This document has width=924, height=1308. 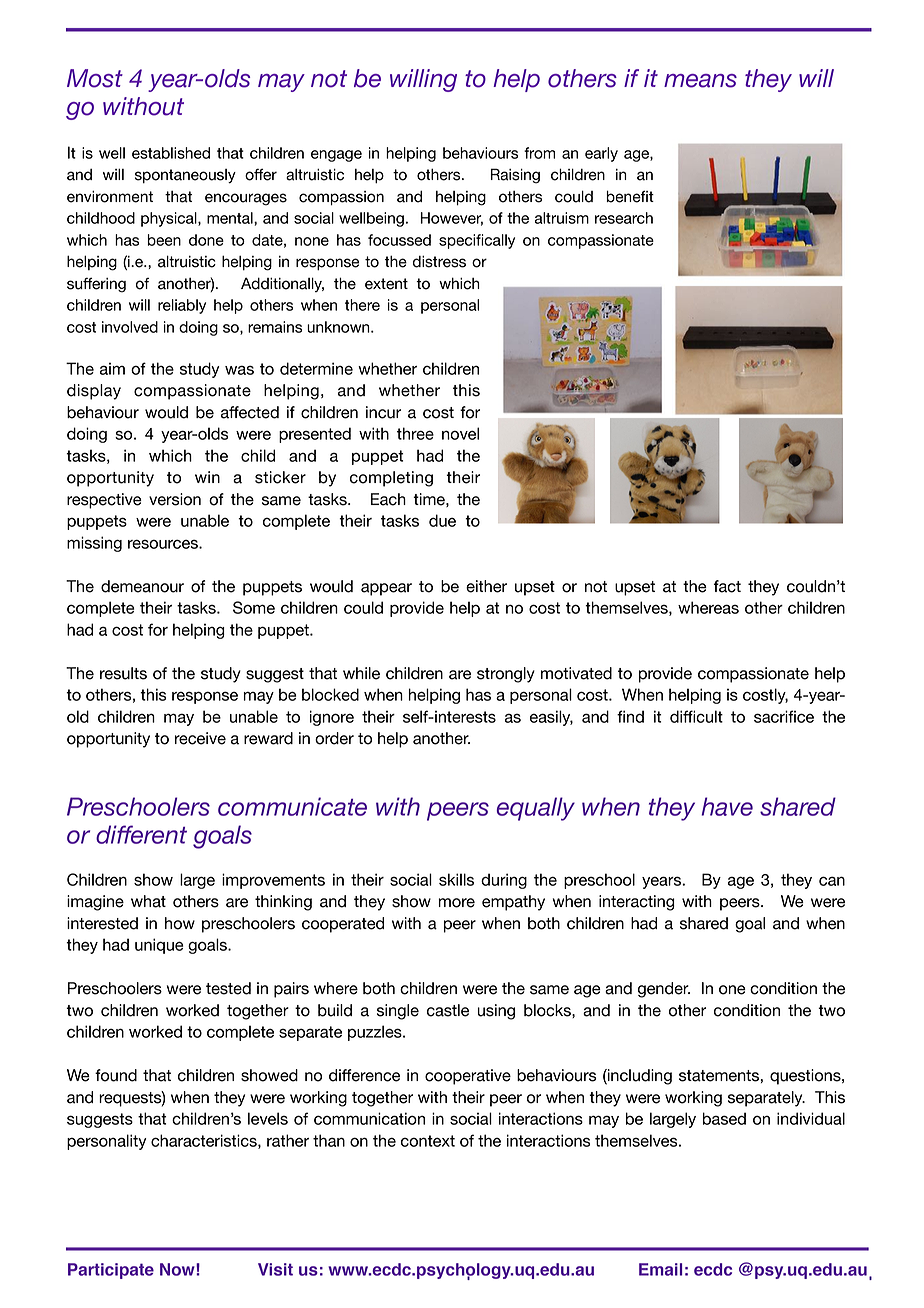 I want to click on version, so click(x=175, y=499).
